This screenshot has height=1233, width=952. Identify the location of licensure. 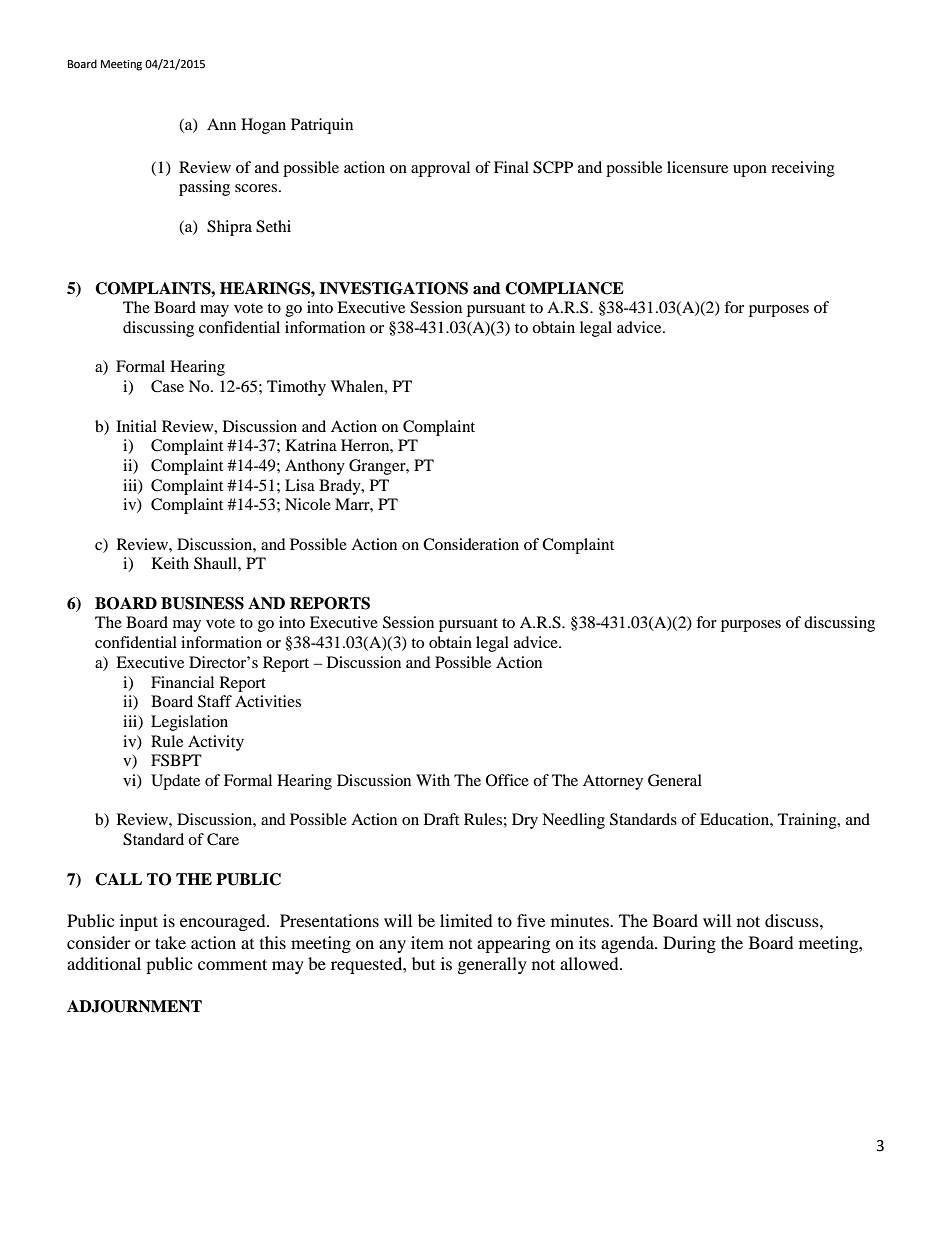
(697, 167).
